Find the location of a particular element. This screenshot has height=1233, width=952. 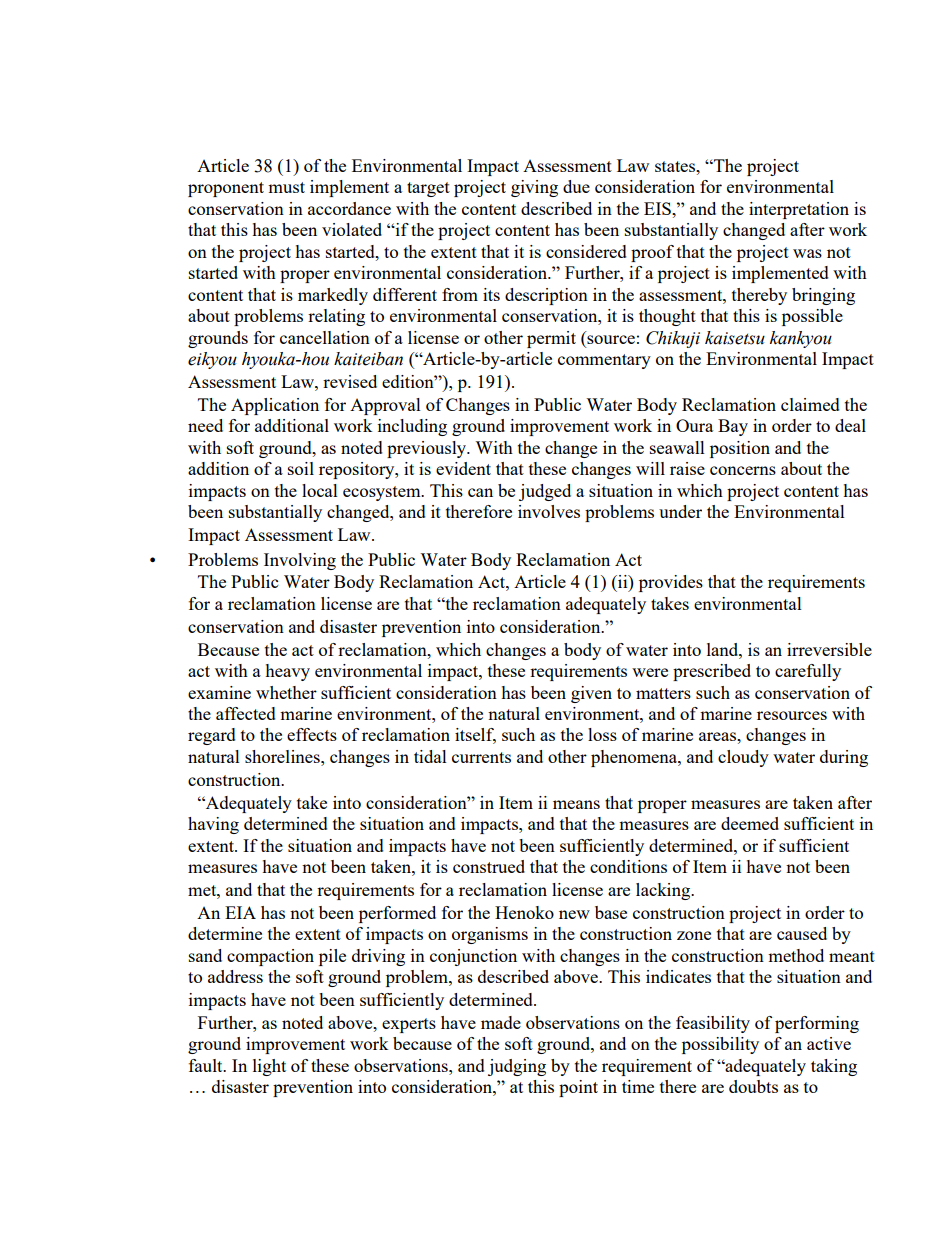

must is located at coordinates (286, 187).
